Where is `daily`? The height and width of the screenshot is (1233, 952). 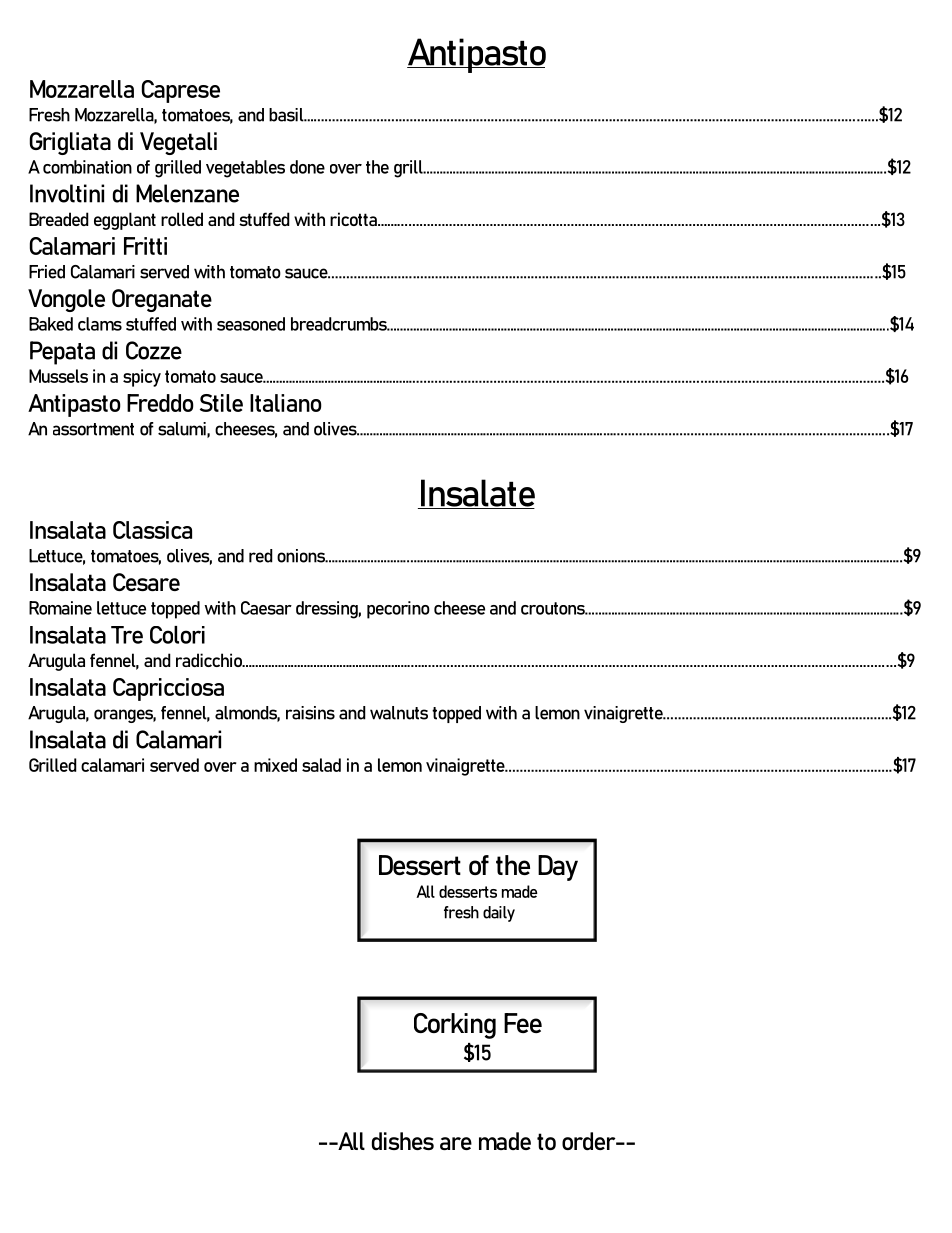 daily is located at coordinates (499, 914).
